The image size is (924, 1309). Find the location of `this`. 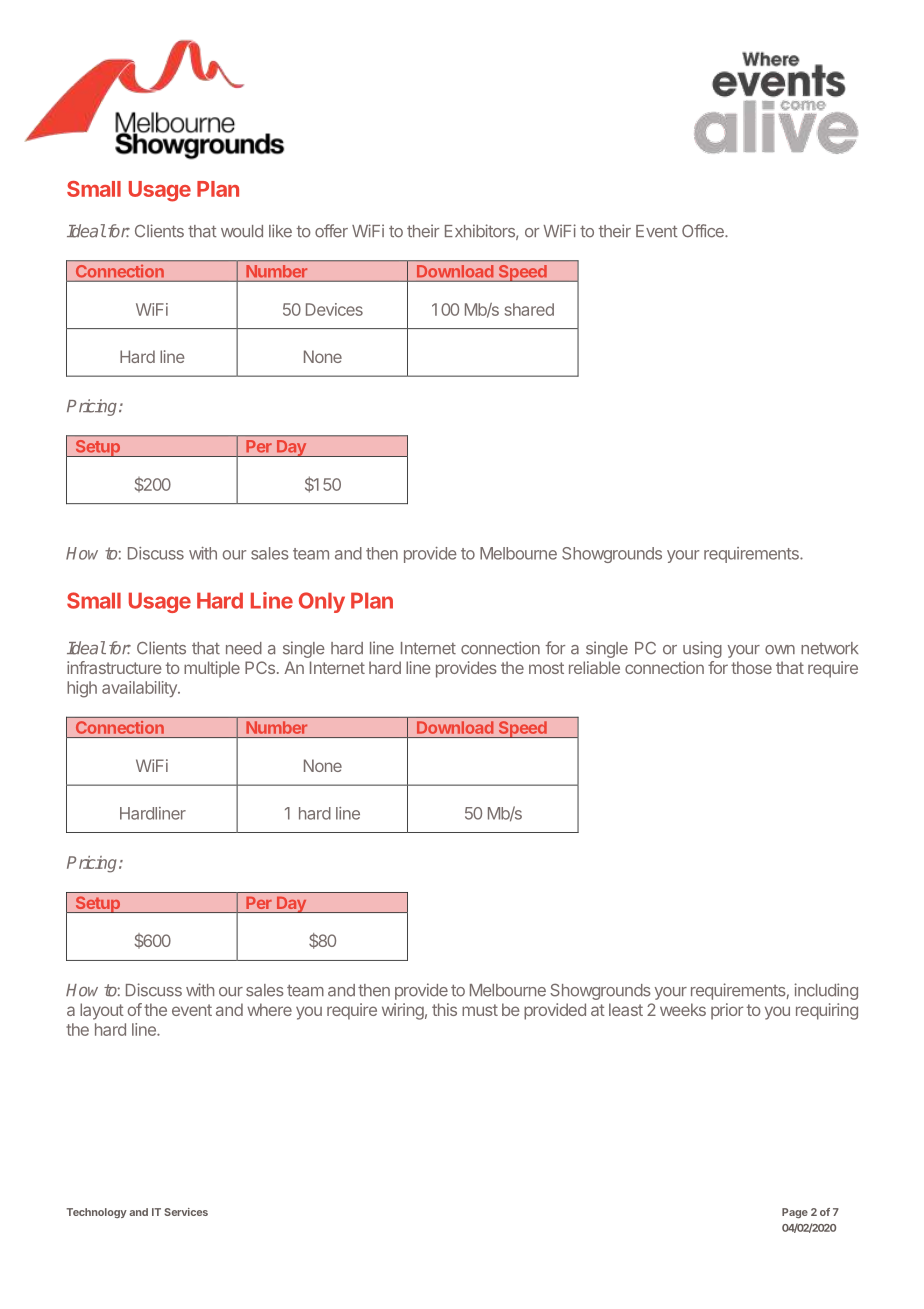

this is located at coordinates (444, 1009).
